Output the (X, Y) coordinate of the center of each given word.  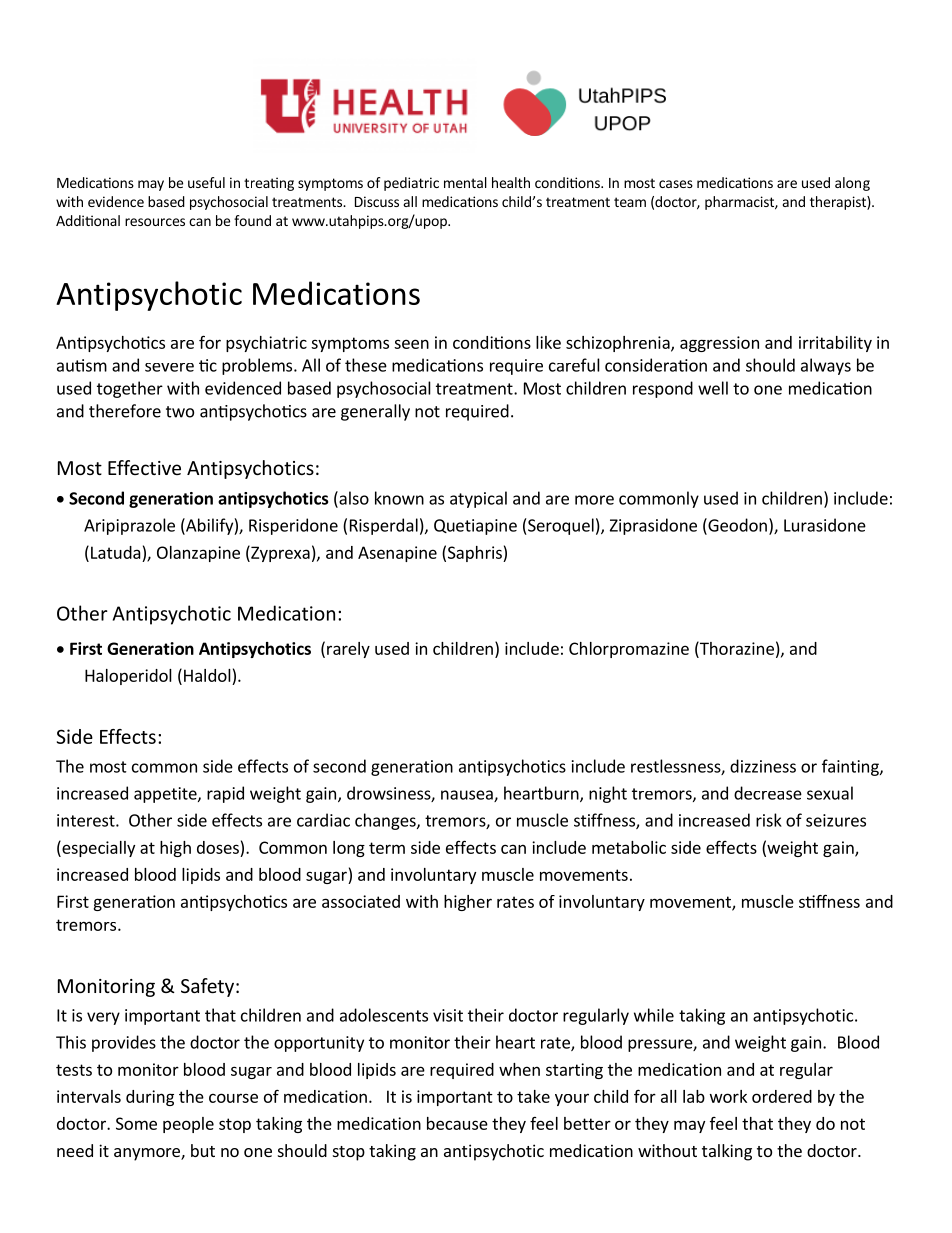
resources (155, 222)
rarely (348, 650)
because (457, 1123)
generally (375, 412)
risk (769, 820)
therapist (839, 203)
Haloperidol (128, 677)
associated (361, 901)
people (188, 1125)
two (180, 412)
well (713, 388)
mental (465, 182)
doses (218, 847)
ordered (782, 1096)
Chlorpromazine (629, 650)
